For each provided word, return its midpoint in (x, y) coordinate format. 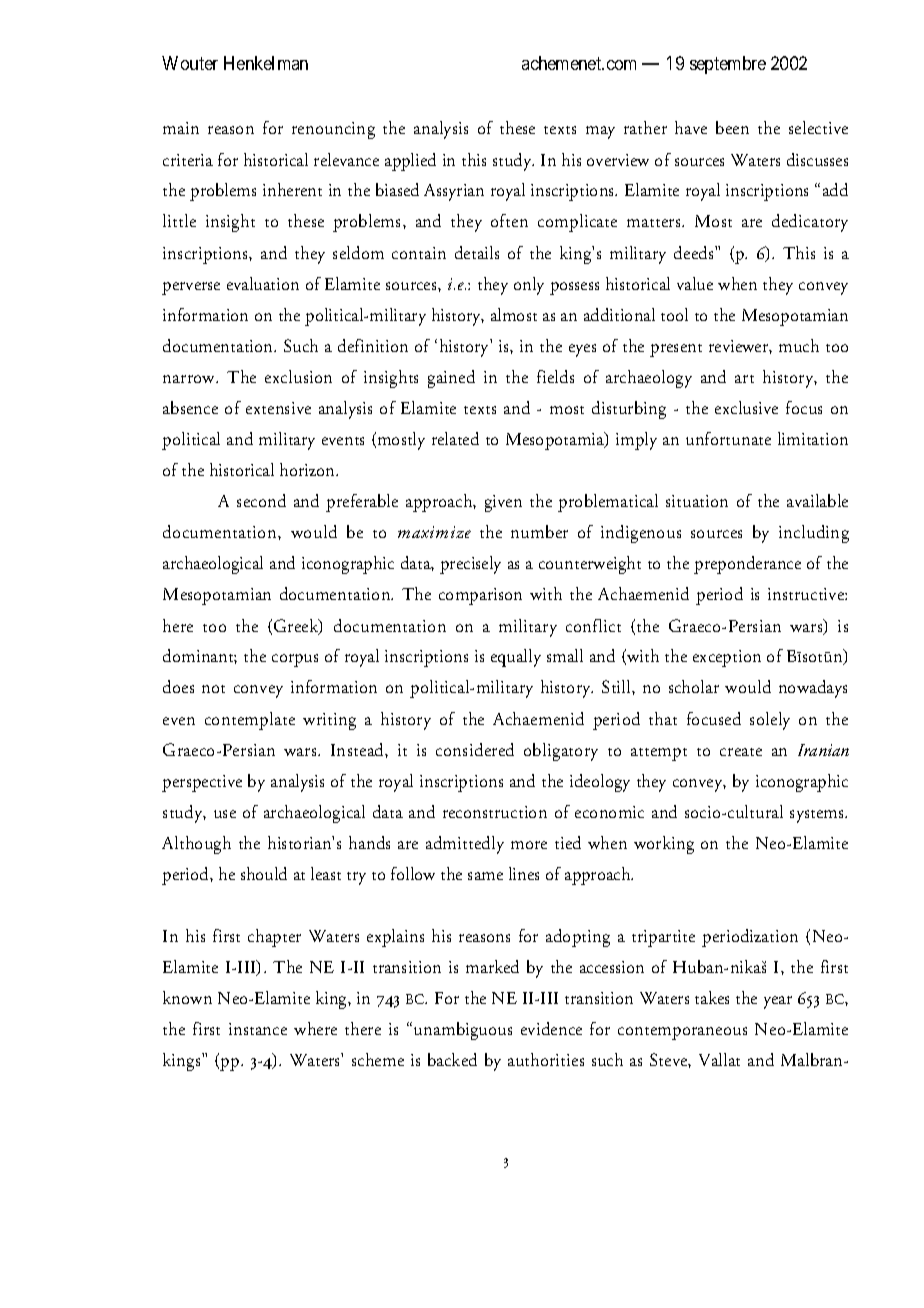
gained (451, 379)
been (732, 127)
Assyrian (454, 192)
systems (818, 816)
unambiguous (463, 1031)
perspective (202, 783)
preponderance (747, 565)
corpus (295, 660)
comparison (480, 596)
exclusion (298, 376)
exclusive (746, 407)
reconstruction (495, 812)
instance (258, 1029)
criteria (188, 160)
